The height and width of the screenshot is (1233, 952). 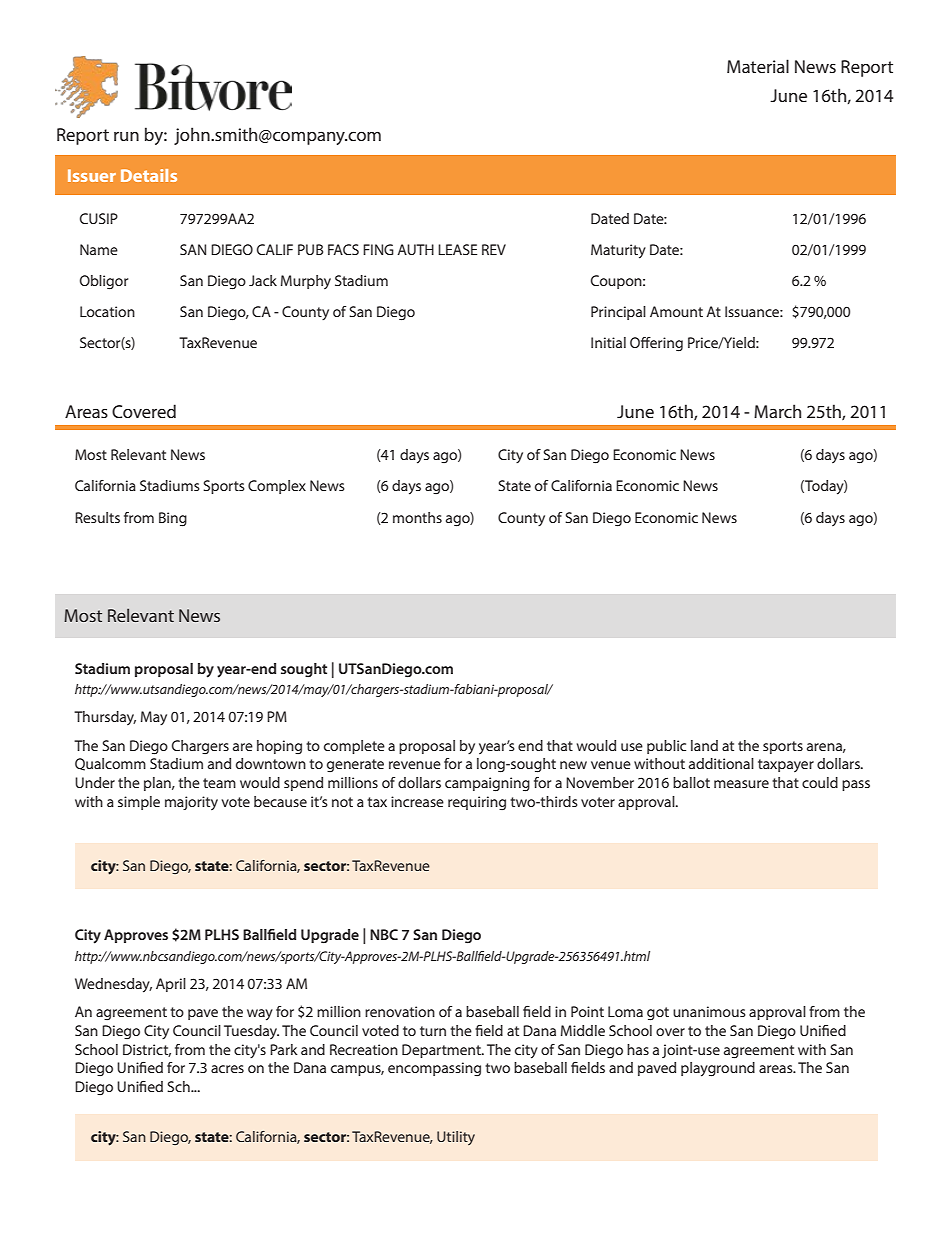 I want to click on land, so click(x=704, y=745).
